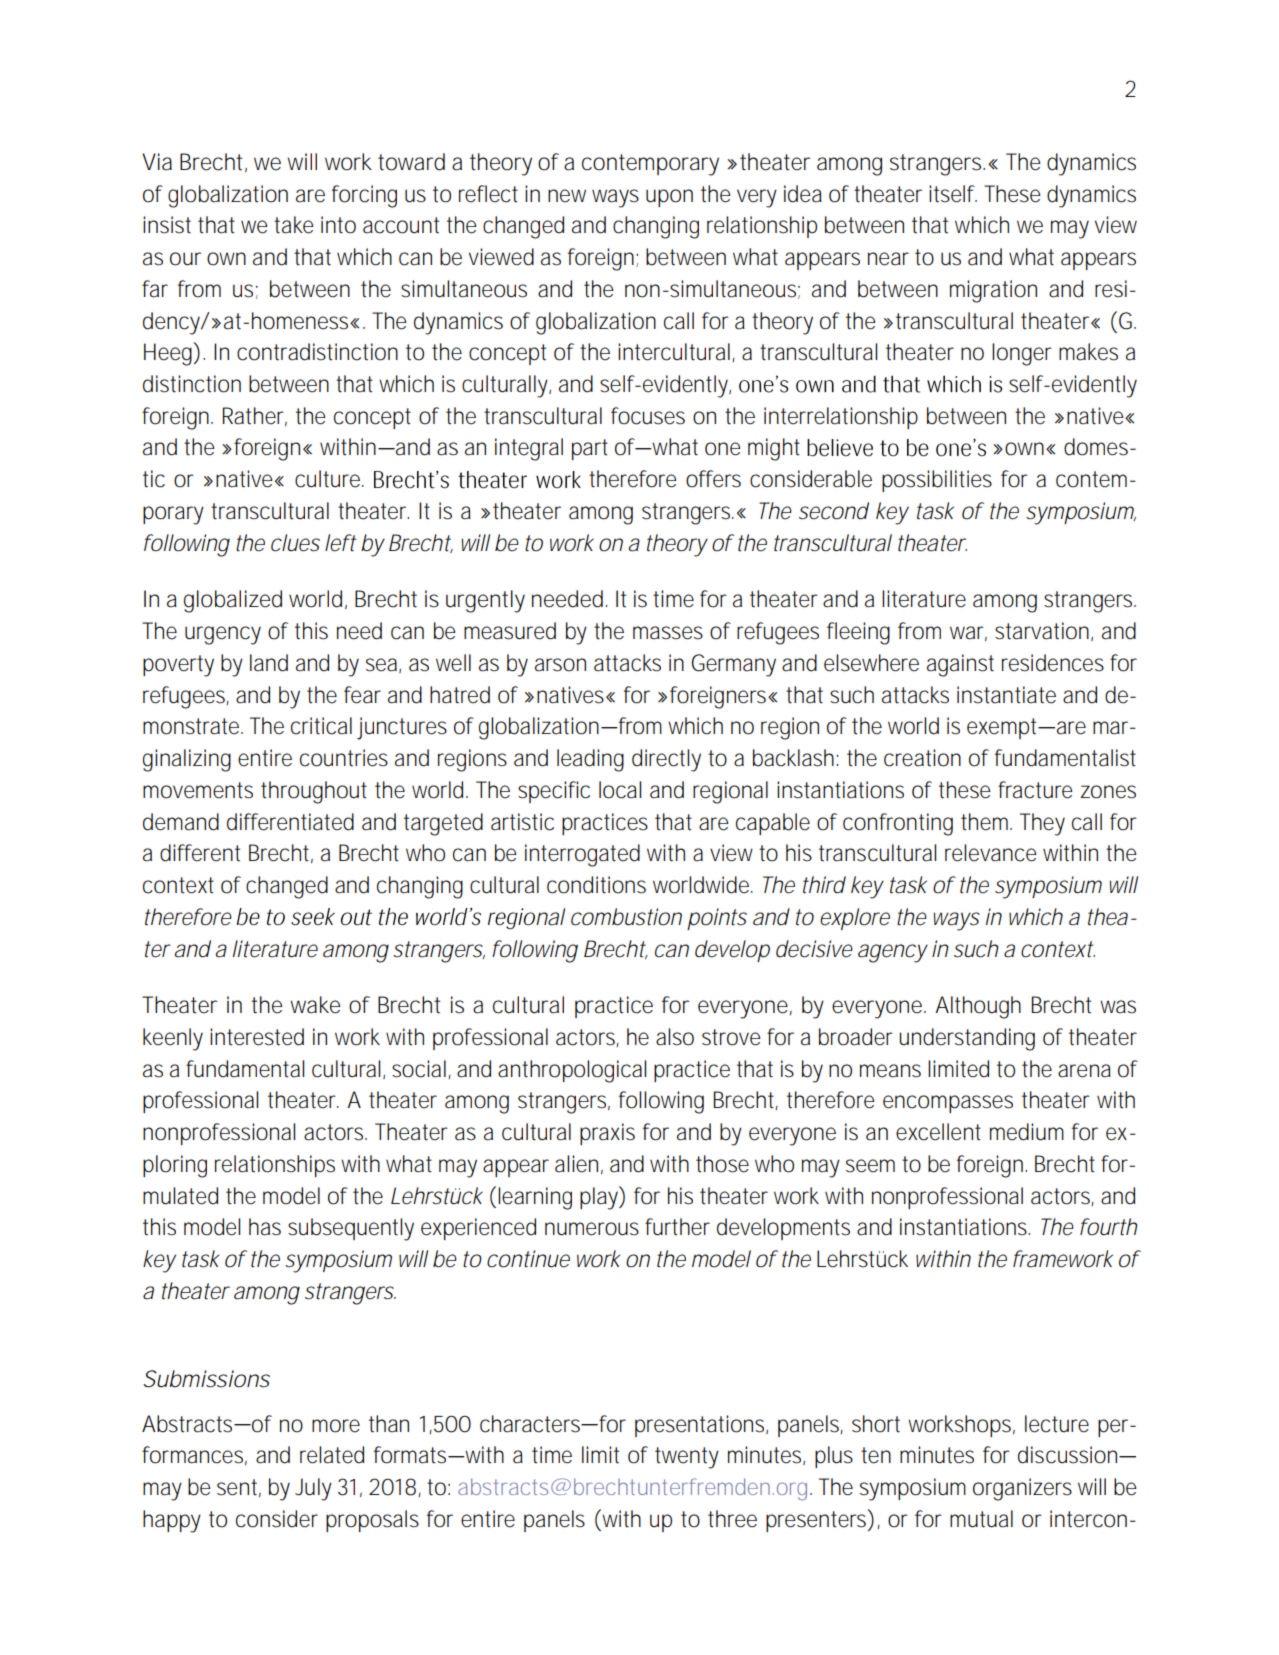 This document has width=1279, height=1655. Describe the element at coordinates (313, 1489) in the document. I see `July` at that location.
